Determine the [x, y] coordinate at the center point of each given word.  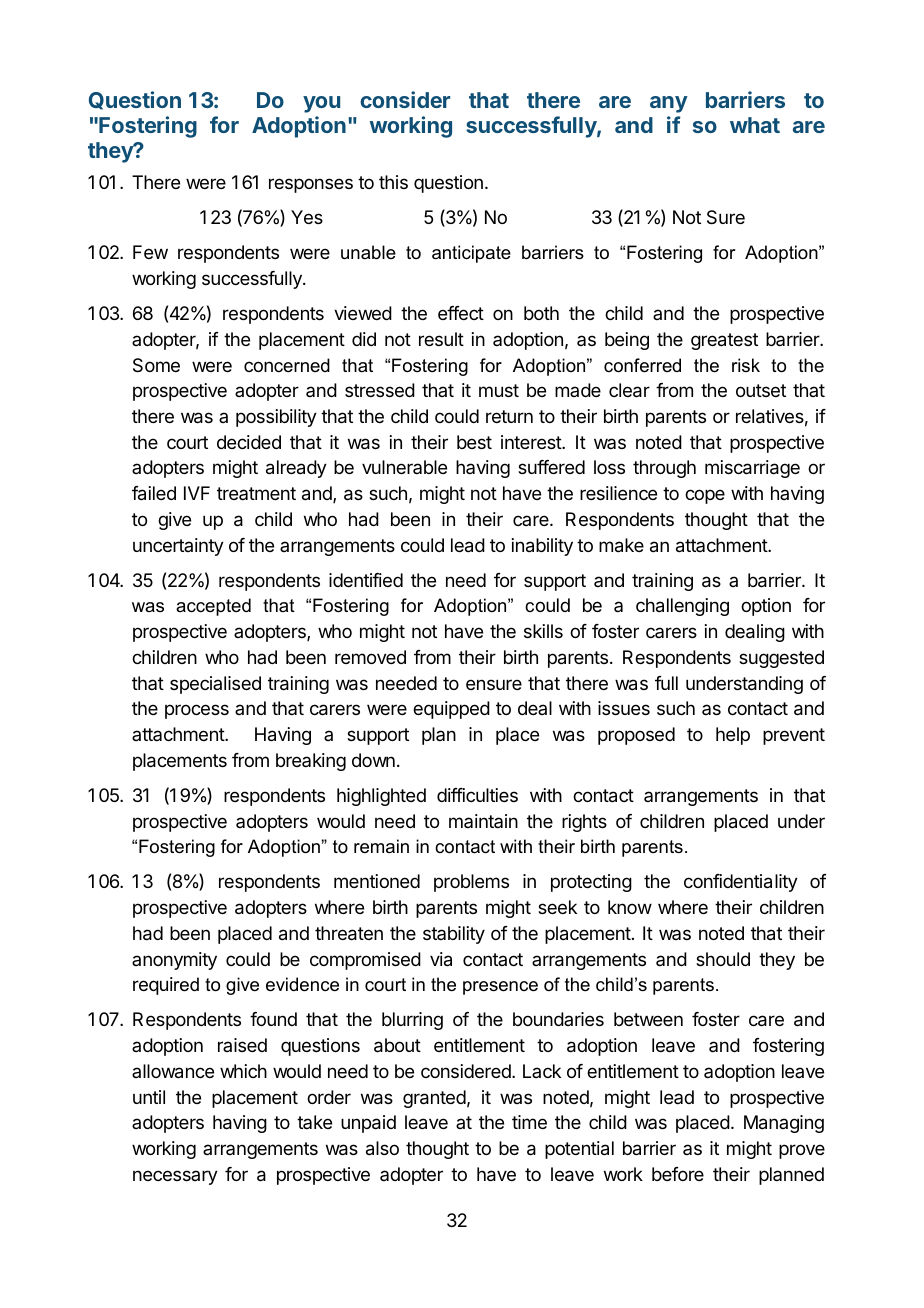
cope [705, 496]
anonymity [174, 961]
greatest [724, 341]
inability [542, 547]
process [197, 711]
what [755, 125]
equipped [451, 710]
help [733, 736]
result [441, 339]
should [723, 959]
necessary [175, 1177]
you [321, 104]
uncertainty [178, 547]
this [393, 182]
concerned [287, 365]
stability [454, 935]
